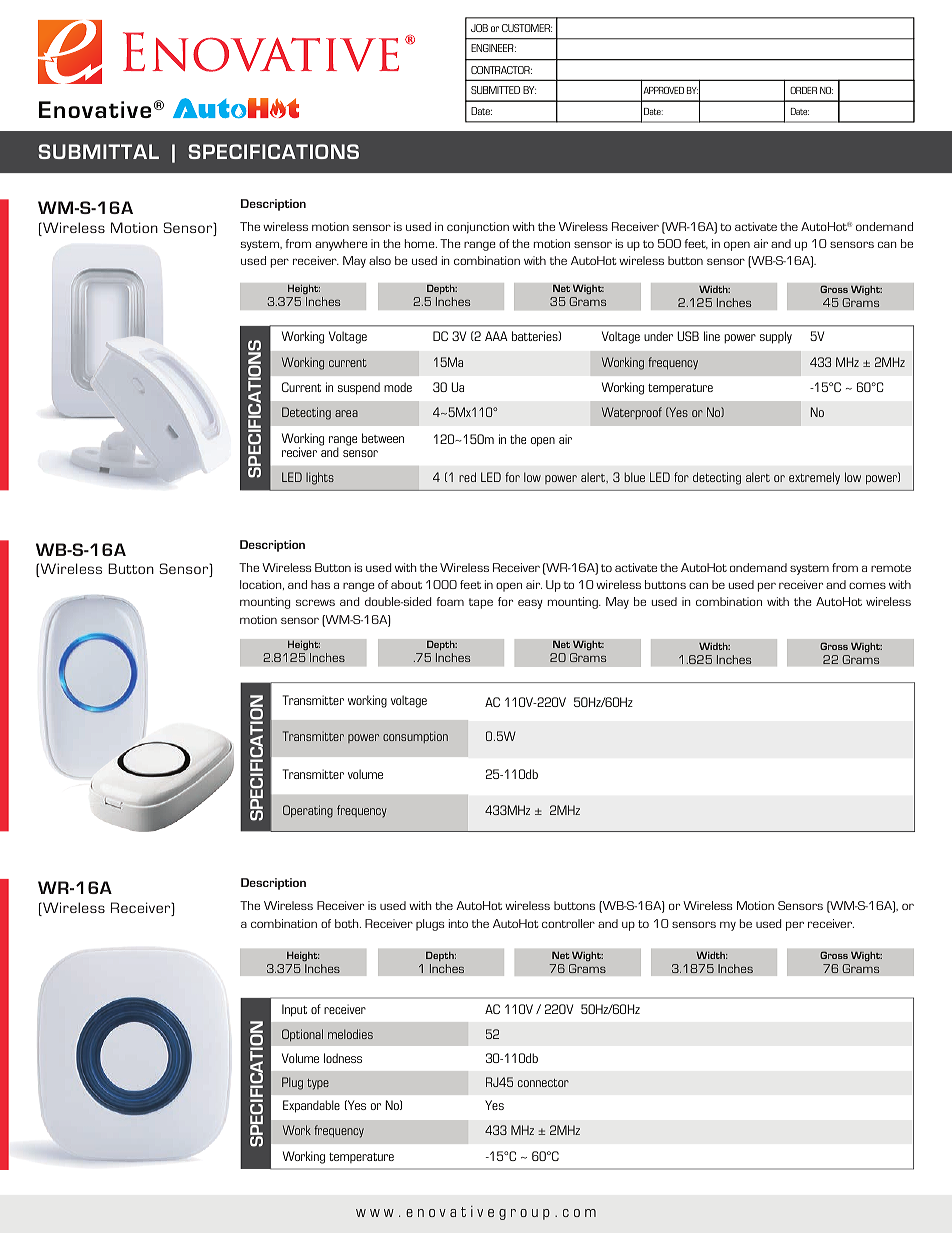  I want to click on tape, so click(481, 603).
